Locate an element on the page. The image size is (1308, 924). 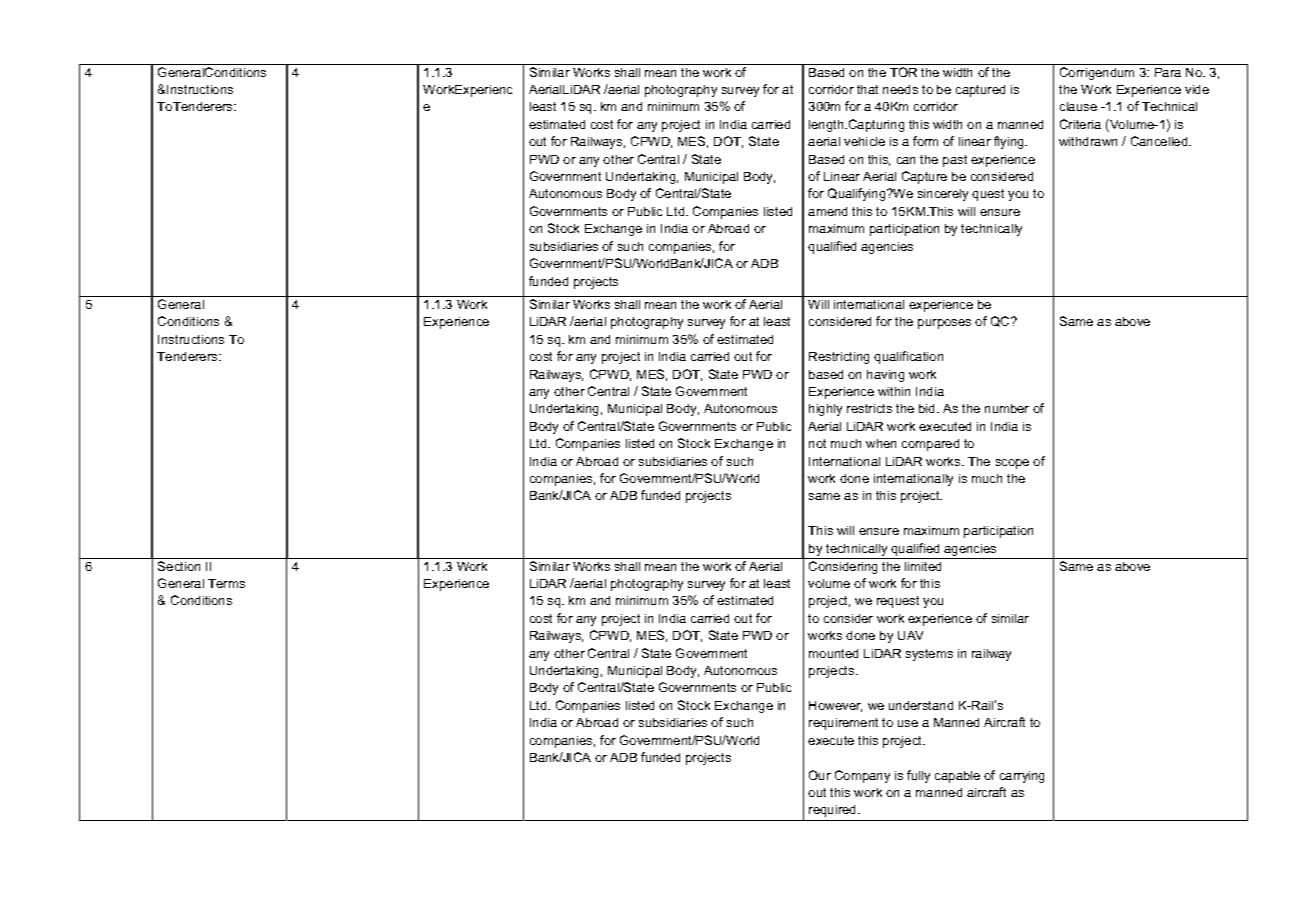
highly is located at coordinates (825, 410).
